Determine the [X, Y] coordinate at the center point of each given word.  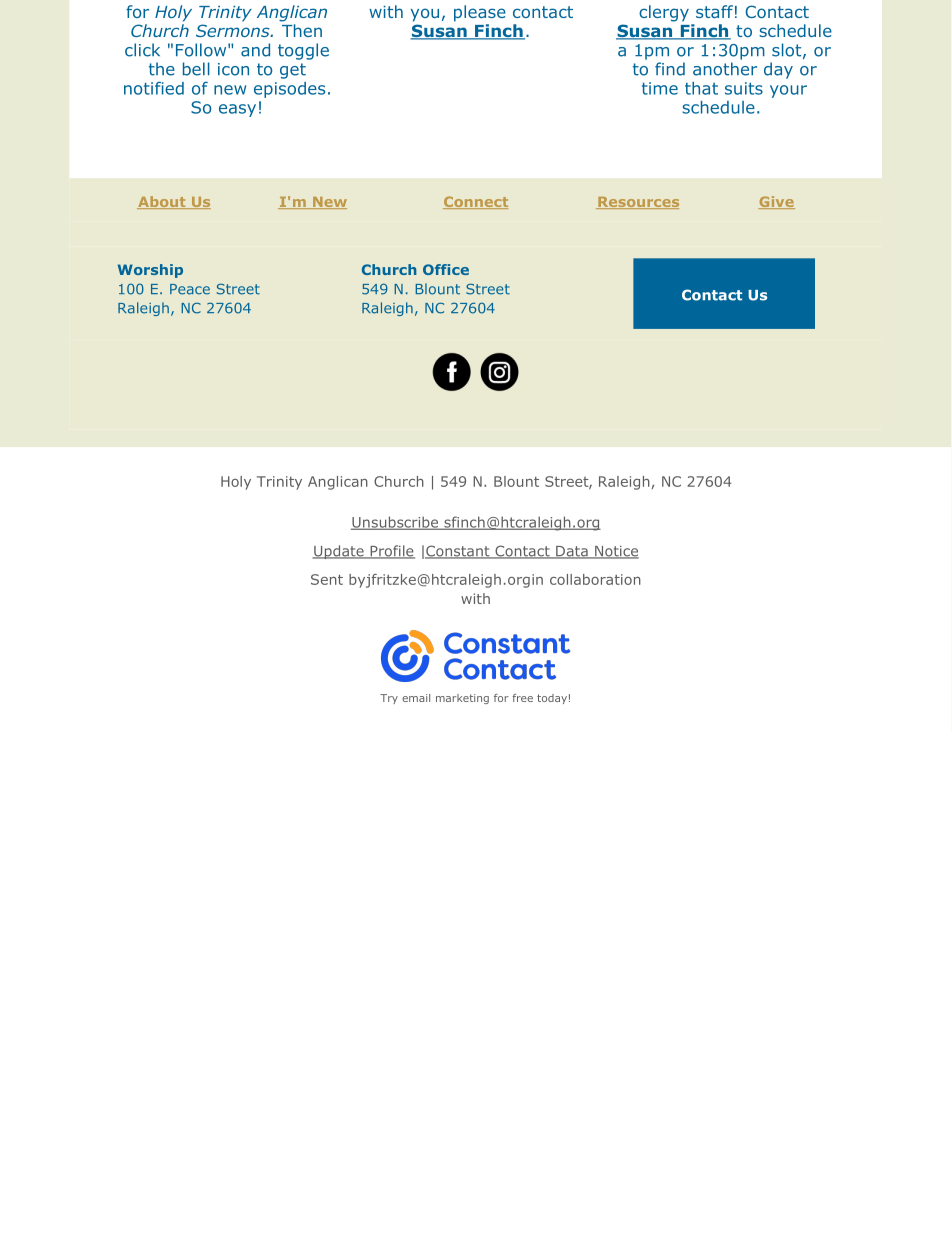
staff [714, 11]
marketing [462, 699]
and [255, 50]
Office [446, 269]
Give [776, 202]
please [480, 13]
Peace [190, 289]
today [552, 699]
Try [389, 699]
